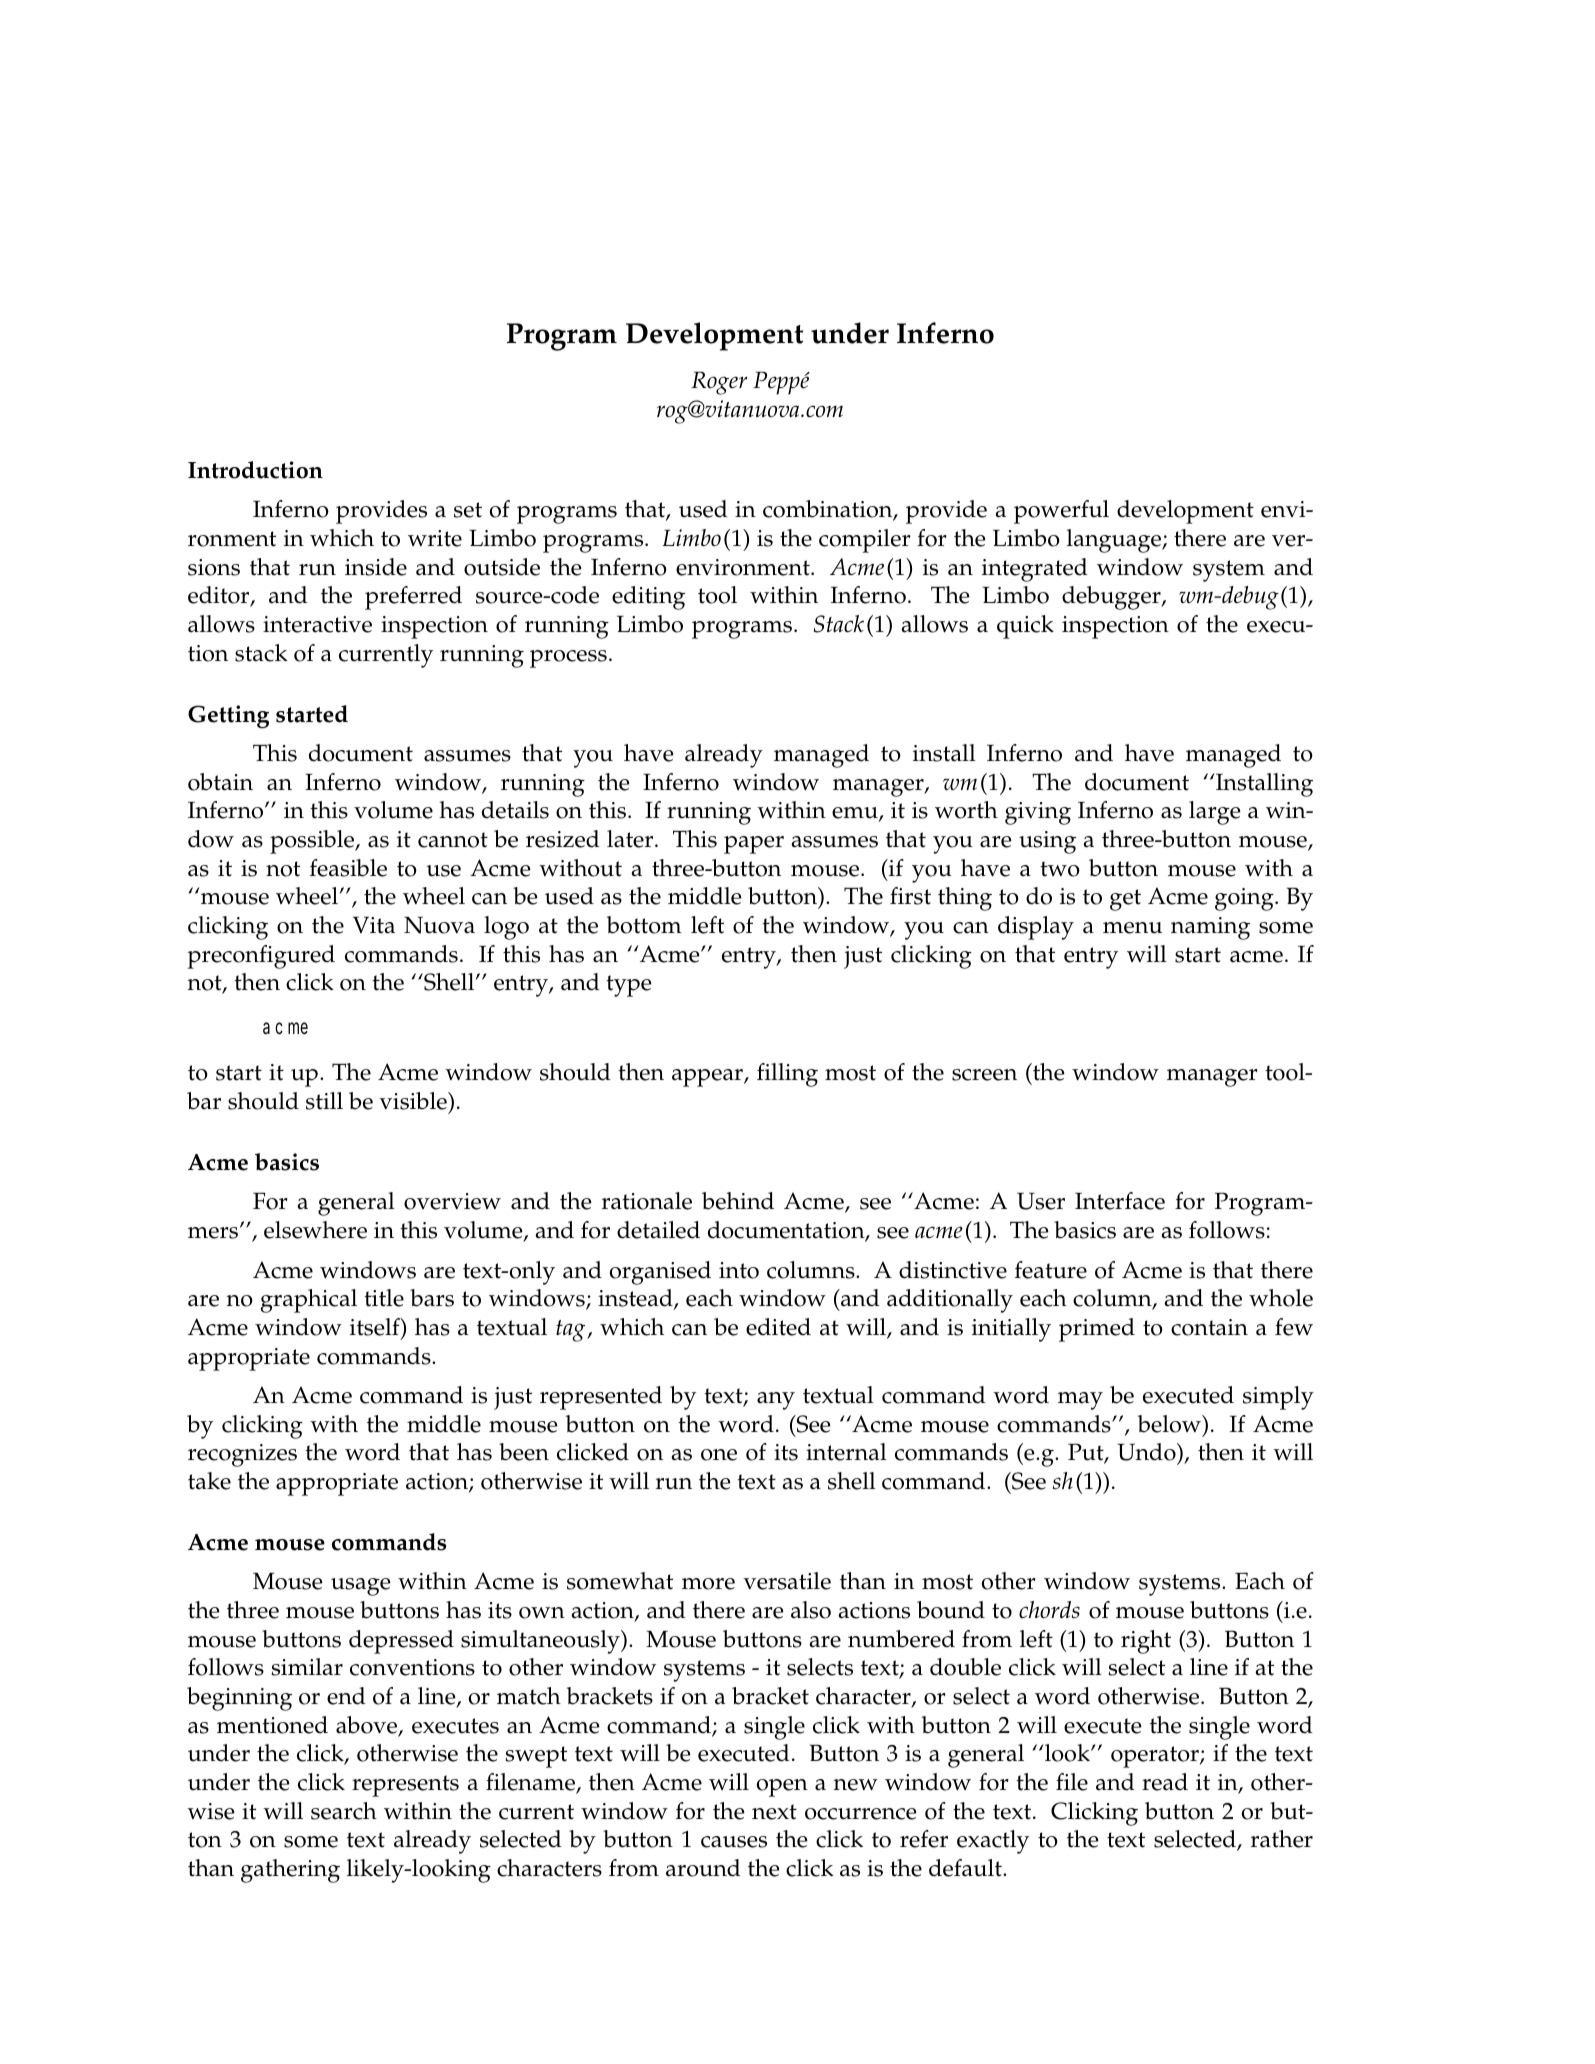 The width and height of the document is (1595, 2064). Describe the element at coordinates (344, 1811) in the document. I see `search` at that location.
